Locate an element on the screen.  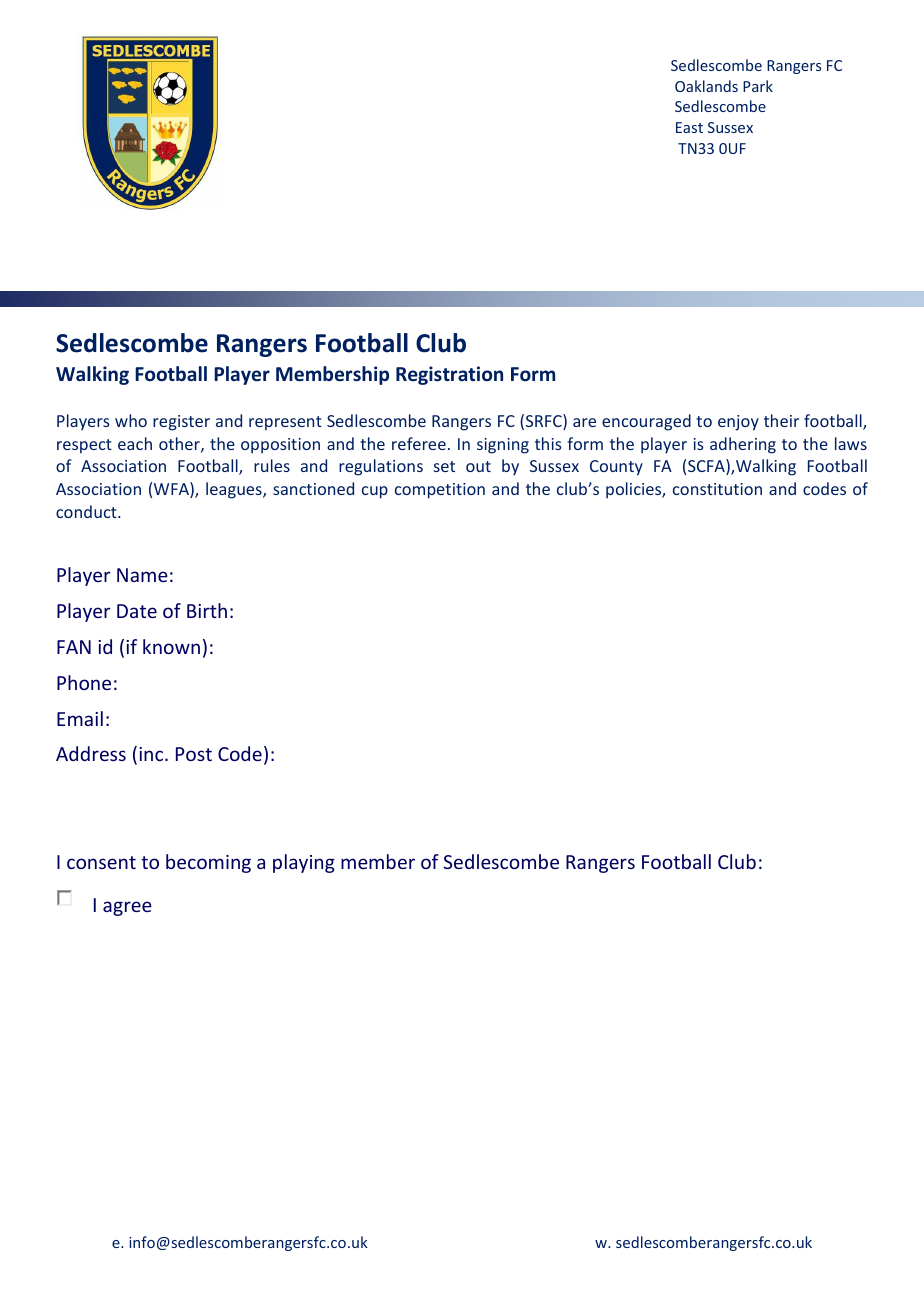
who is located at coordinates (131, 420).
